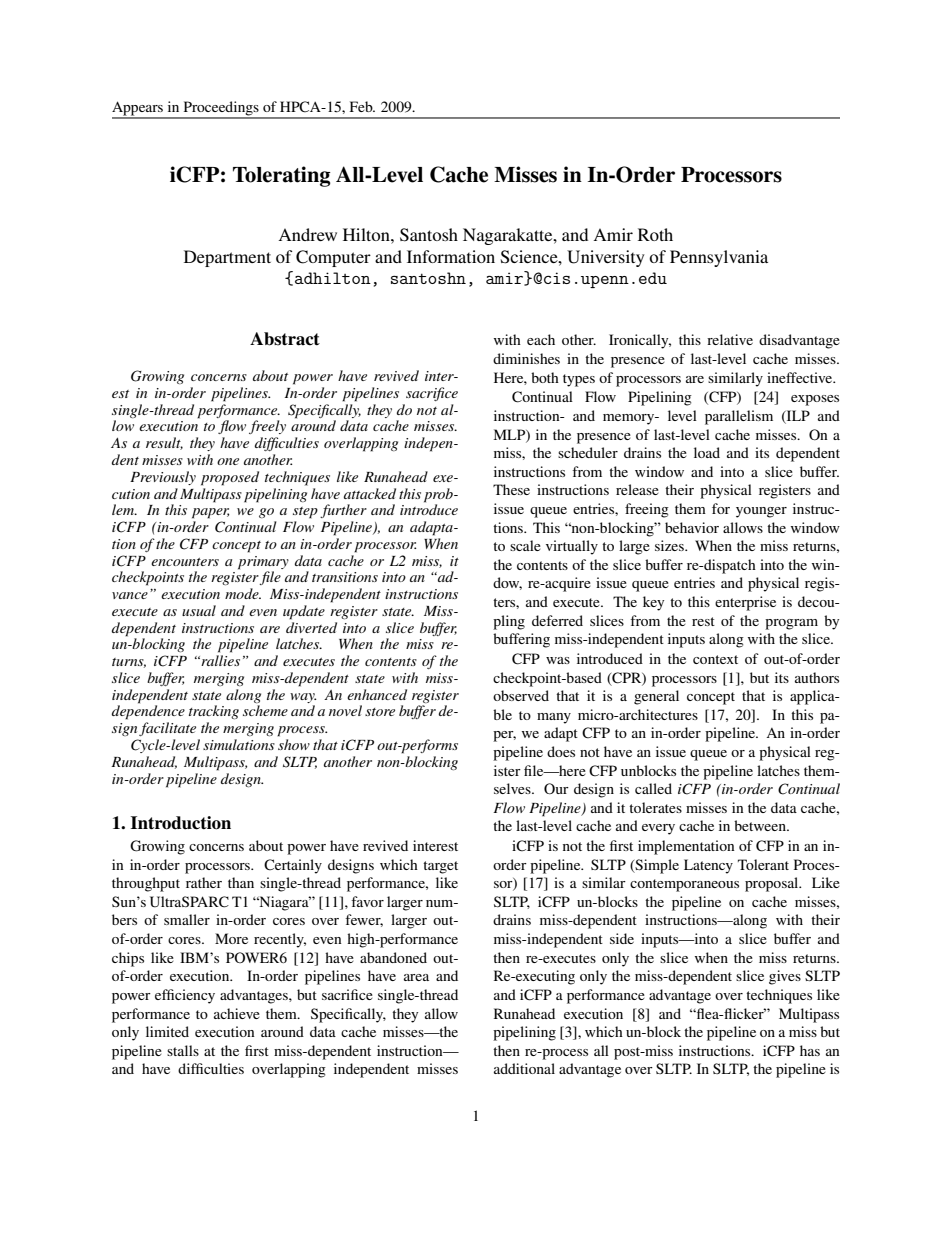 The image size is (952, 1233). I want to click on Feb, so click(362, 106).
